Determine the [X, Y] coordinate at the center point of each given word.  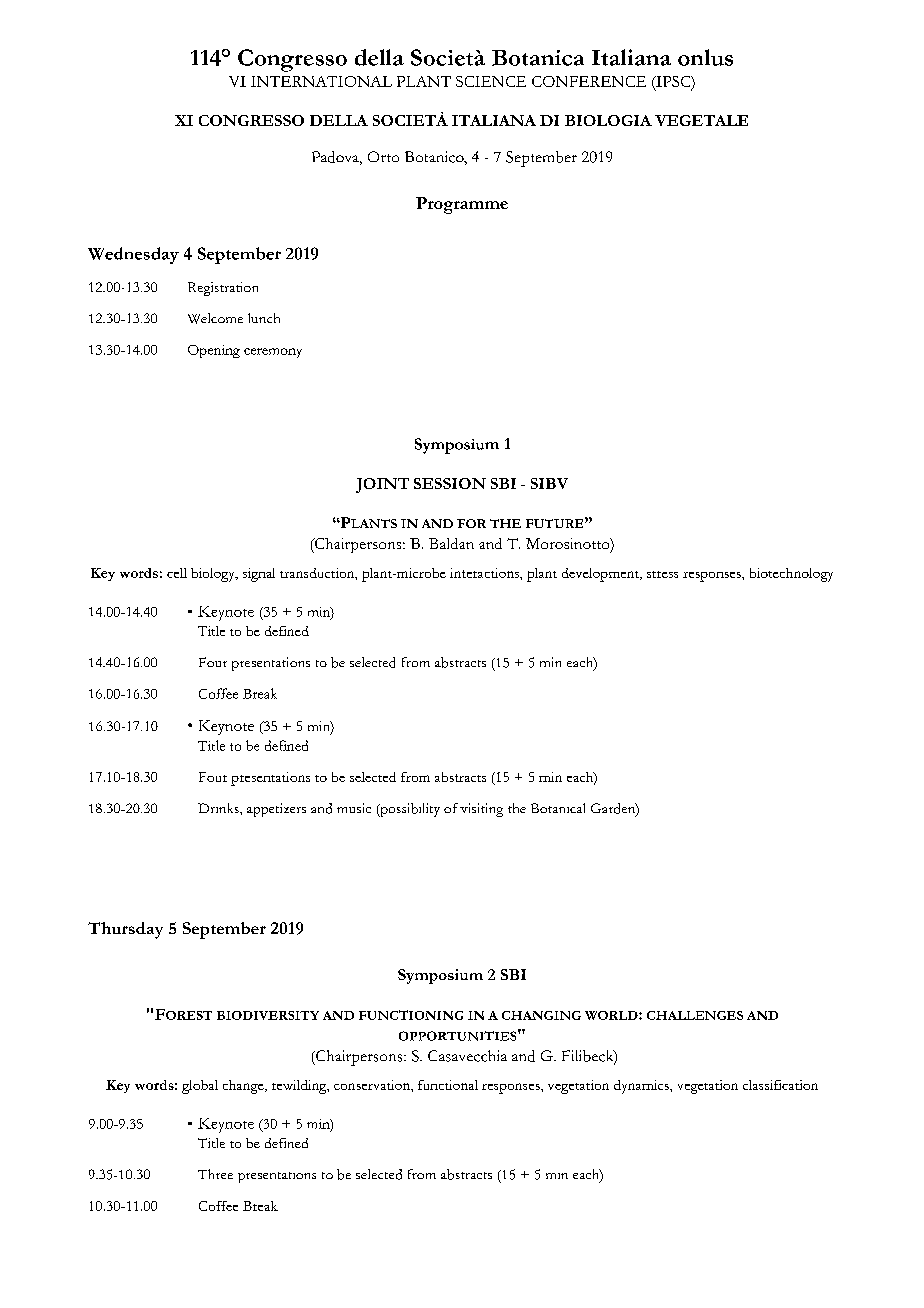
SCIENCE [491, 81]
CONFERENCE [589, 81]
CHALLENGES [695, 1015]
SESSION [450, 483]
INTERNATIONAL [321, 81]
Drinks [219, 808]
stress [662, 574]
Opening [214, 351]
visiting [481, 810]
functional [448, 1085]
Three [215, 1174]
